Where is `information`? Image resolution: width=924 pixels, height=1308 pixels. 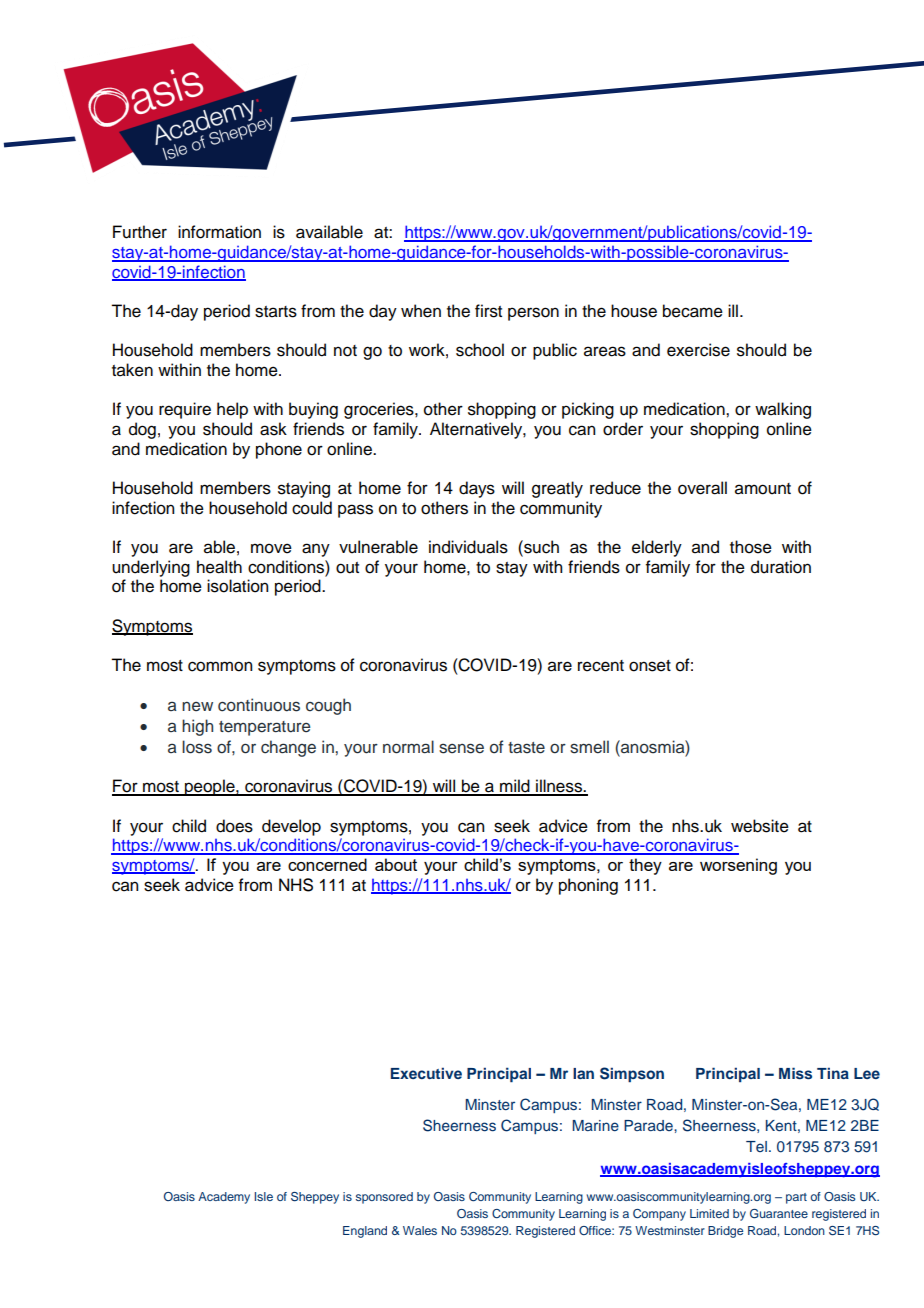
information is located at coordinates (219, 232).
